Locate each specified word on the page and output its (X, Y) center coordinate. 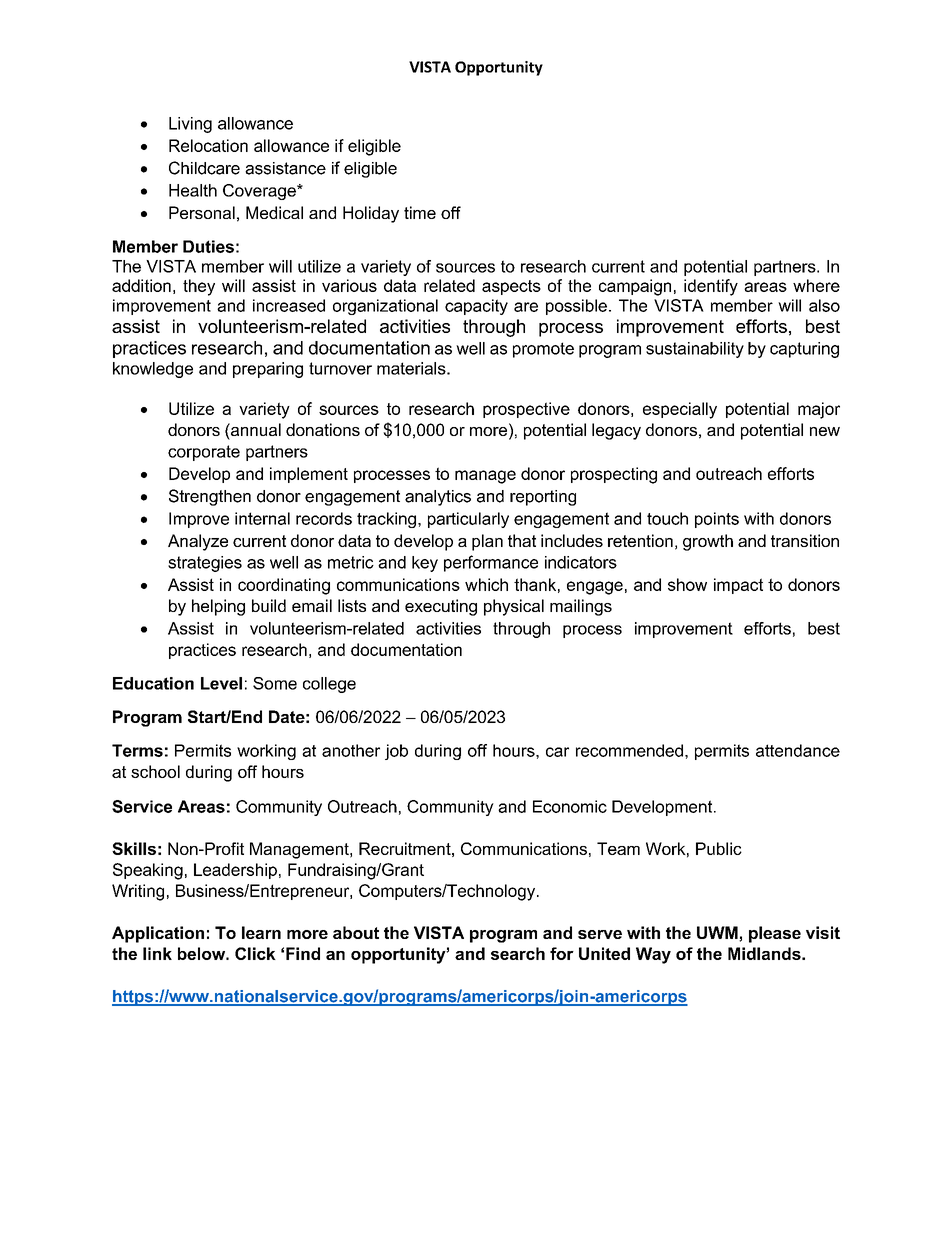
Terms (137, 750)
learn (261, 932)
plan (487, 542)
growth (708, 542)
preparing (268, 370)
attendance (798, 750)
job (396, 752)
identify (711, 287)
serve (600, 934)
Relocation (208, 145)
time (420, 212)
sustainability (695, 350)
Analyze (198, 542)
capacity (476, 307)
